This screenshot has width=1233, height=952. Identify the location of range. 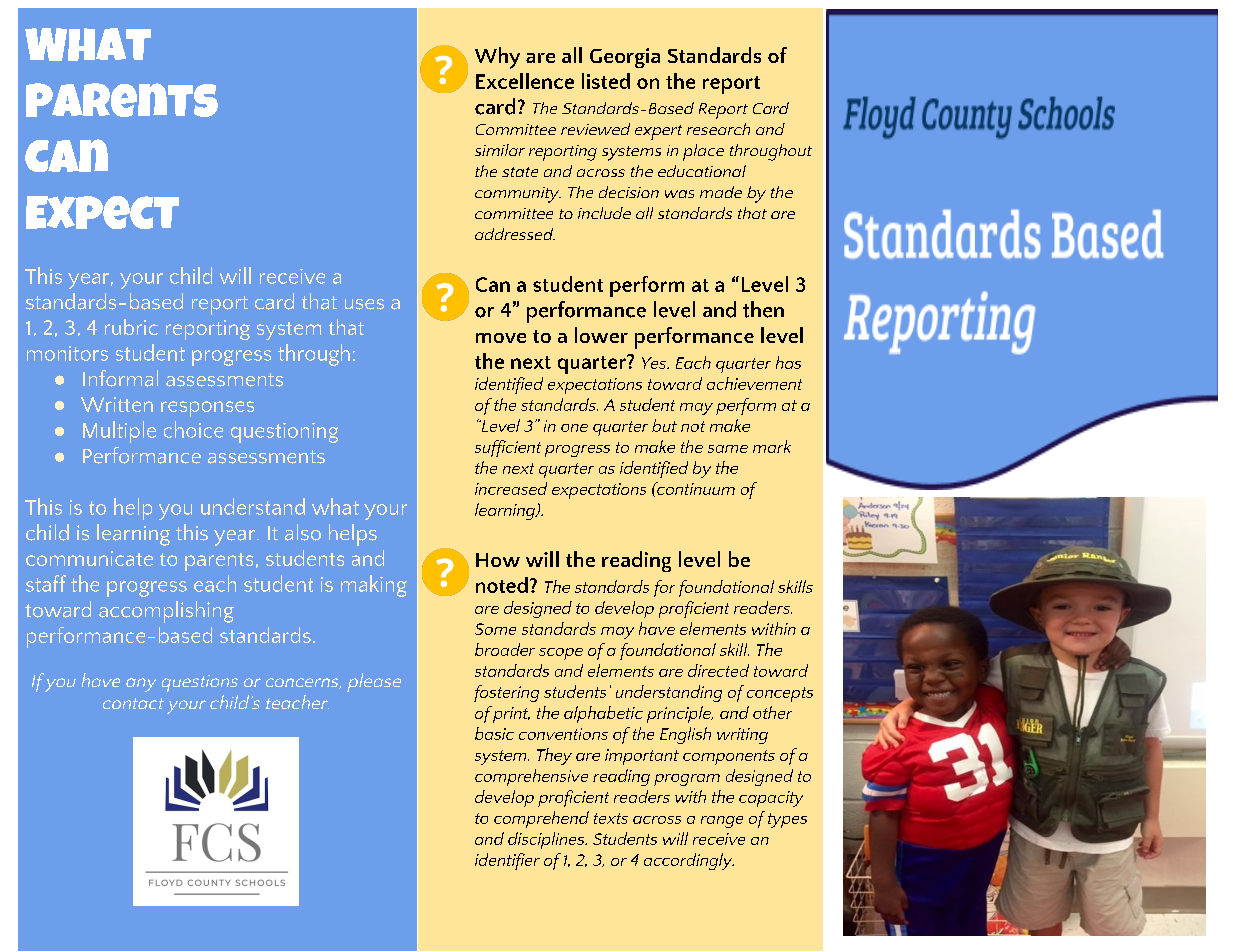
(722, 822).
